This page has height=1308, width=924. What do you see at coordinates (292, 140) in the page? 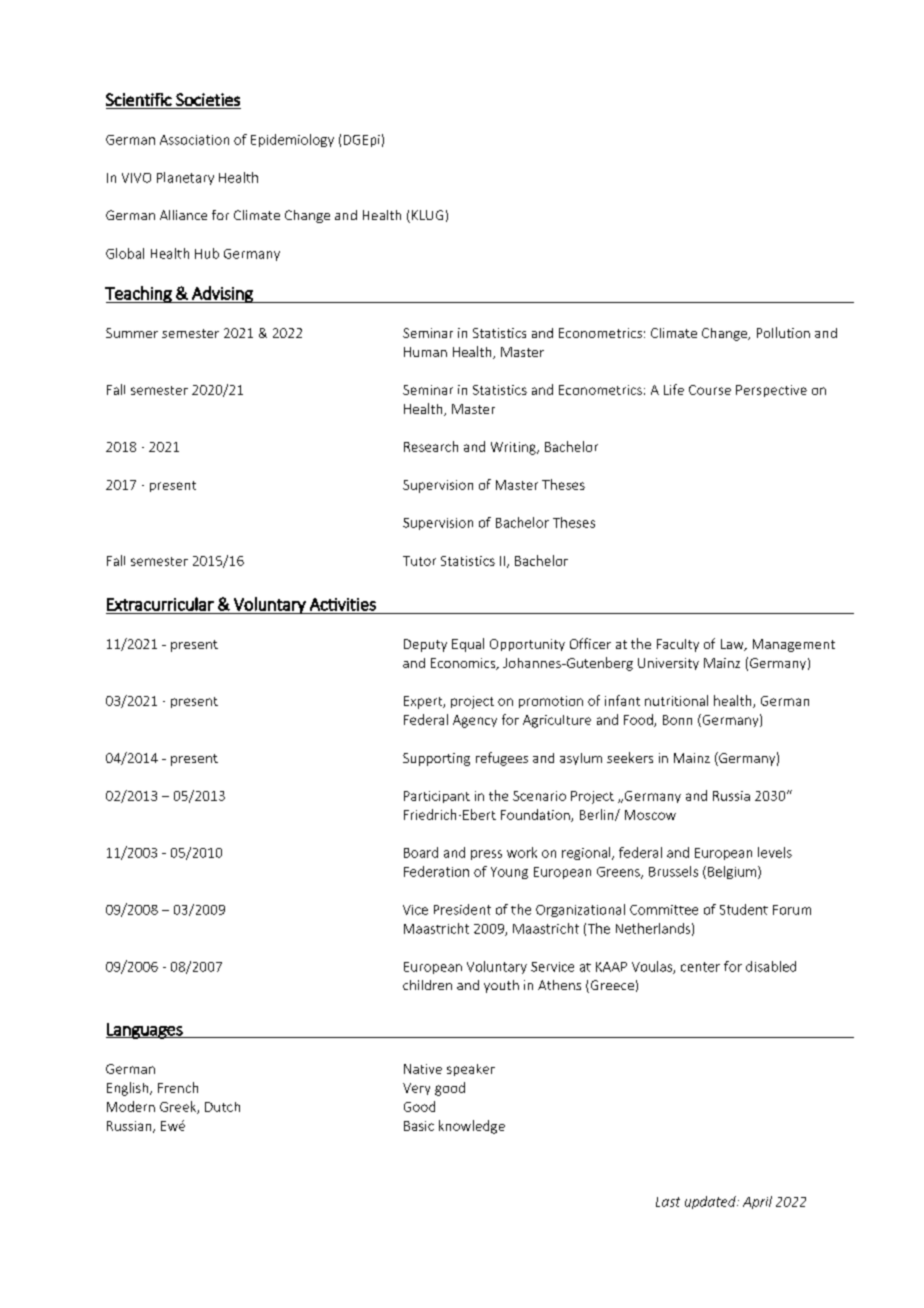
I see `Epidemiology` at bounding box center [292, 140].
